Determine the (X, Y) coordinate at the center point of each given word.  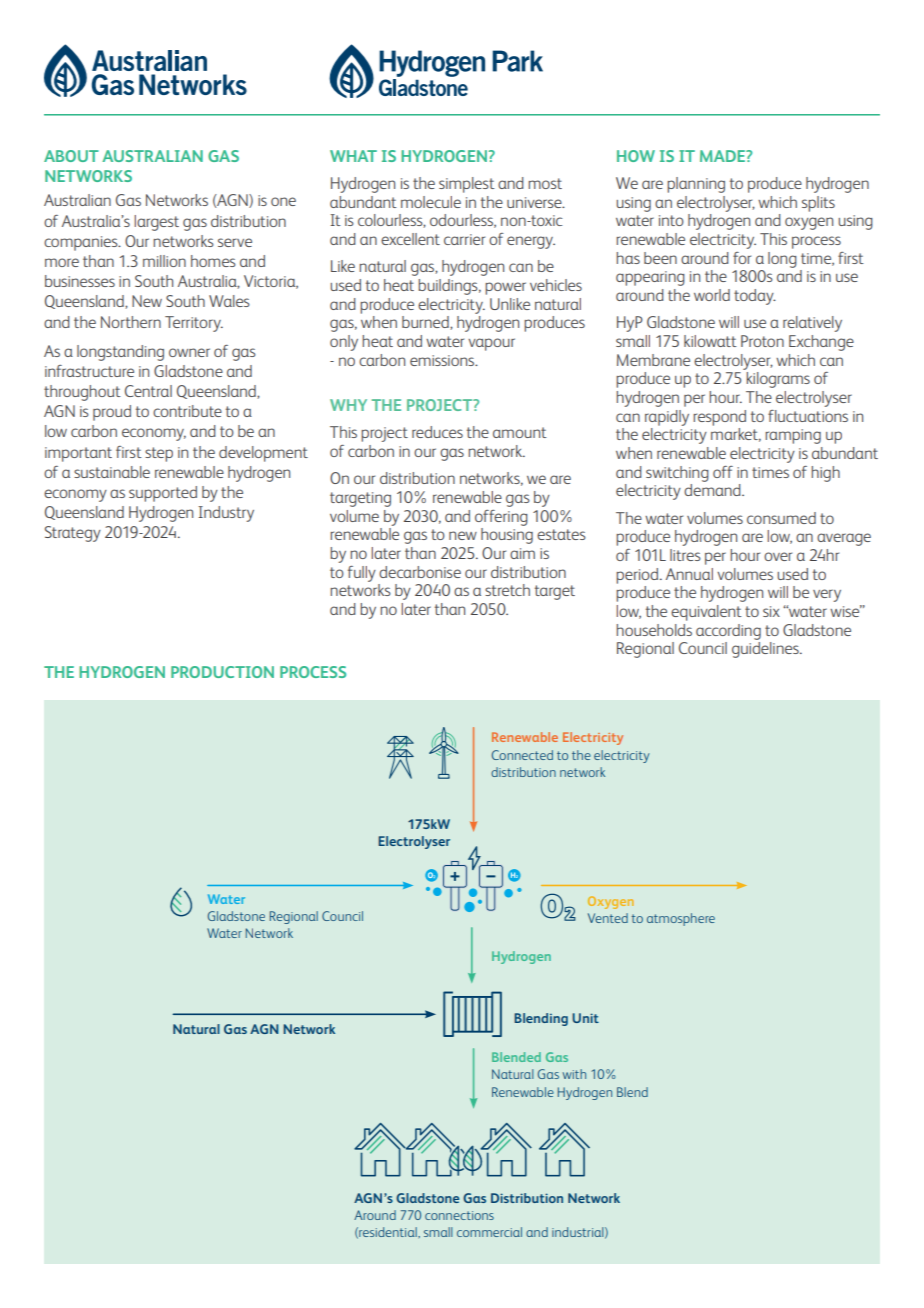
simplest (467, 185)
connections (459, 1215)
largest (156, 223)
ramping (793, 436)
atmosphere (681, 919)
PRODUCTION (222, 672)
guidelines (766, 650)
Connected (522, 755)
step (159, 454)
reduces (437, 432)
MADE (723, 156)
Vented (608, 918)
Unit (585, 1018)
